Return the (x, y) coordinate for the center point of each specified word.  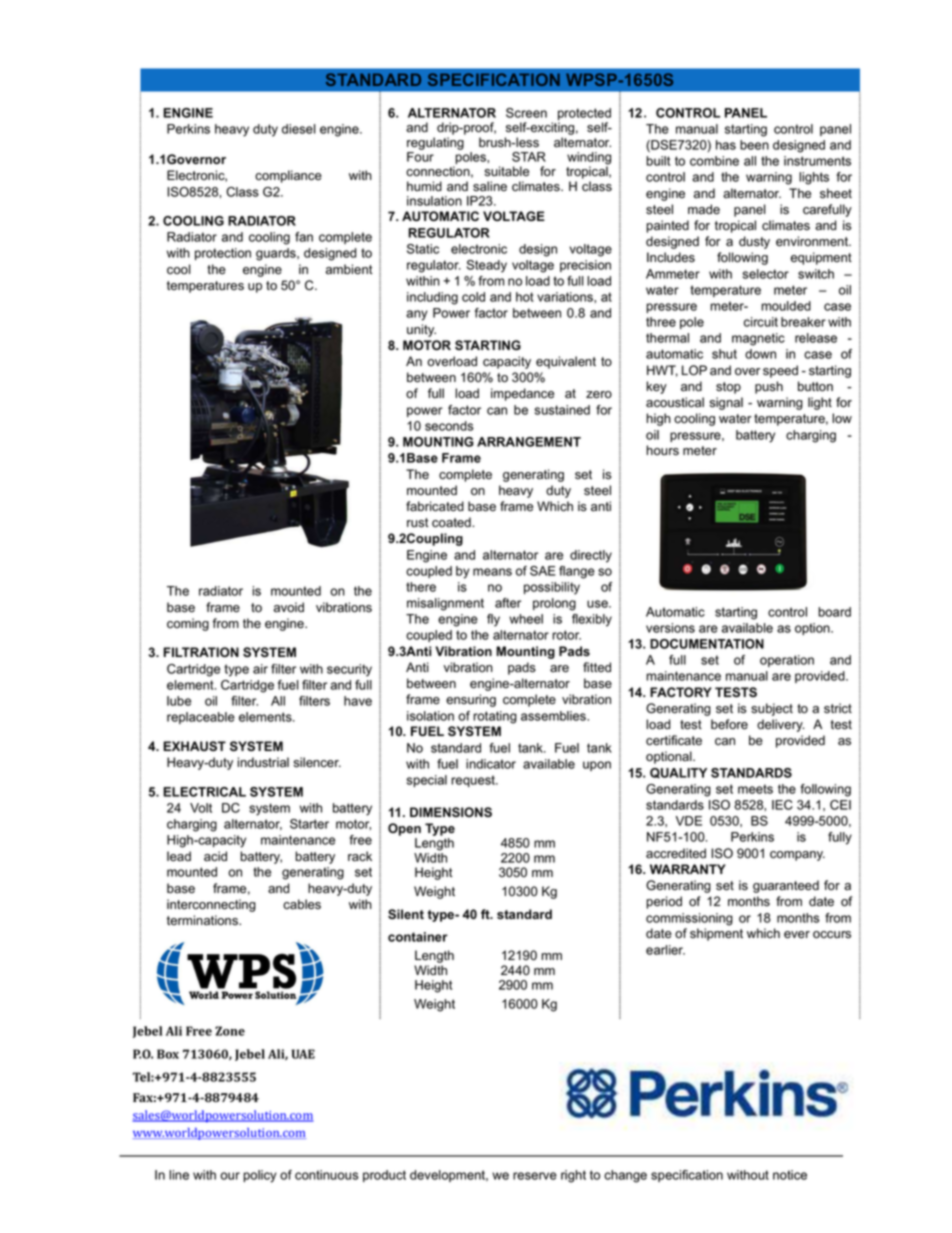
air (260, 669)
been (754, 145)
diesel (299, 129)
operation (787, 661)
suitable (506, 171)
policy (260, 1176)
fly (493, 620)
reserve (535, 1176)
